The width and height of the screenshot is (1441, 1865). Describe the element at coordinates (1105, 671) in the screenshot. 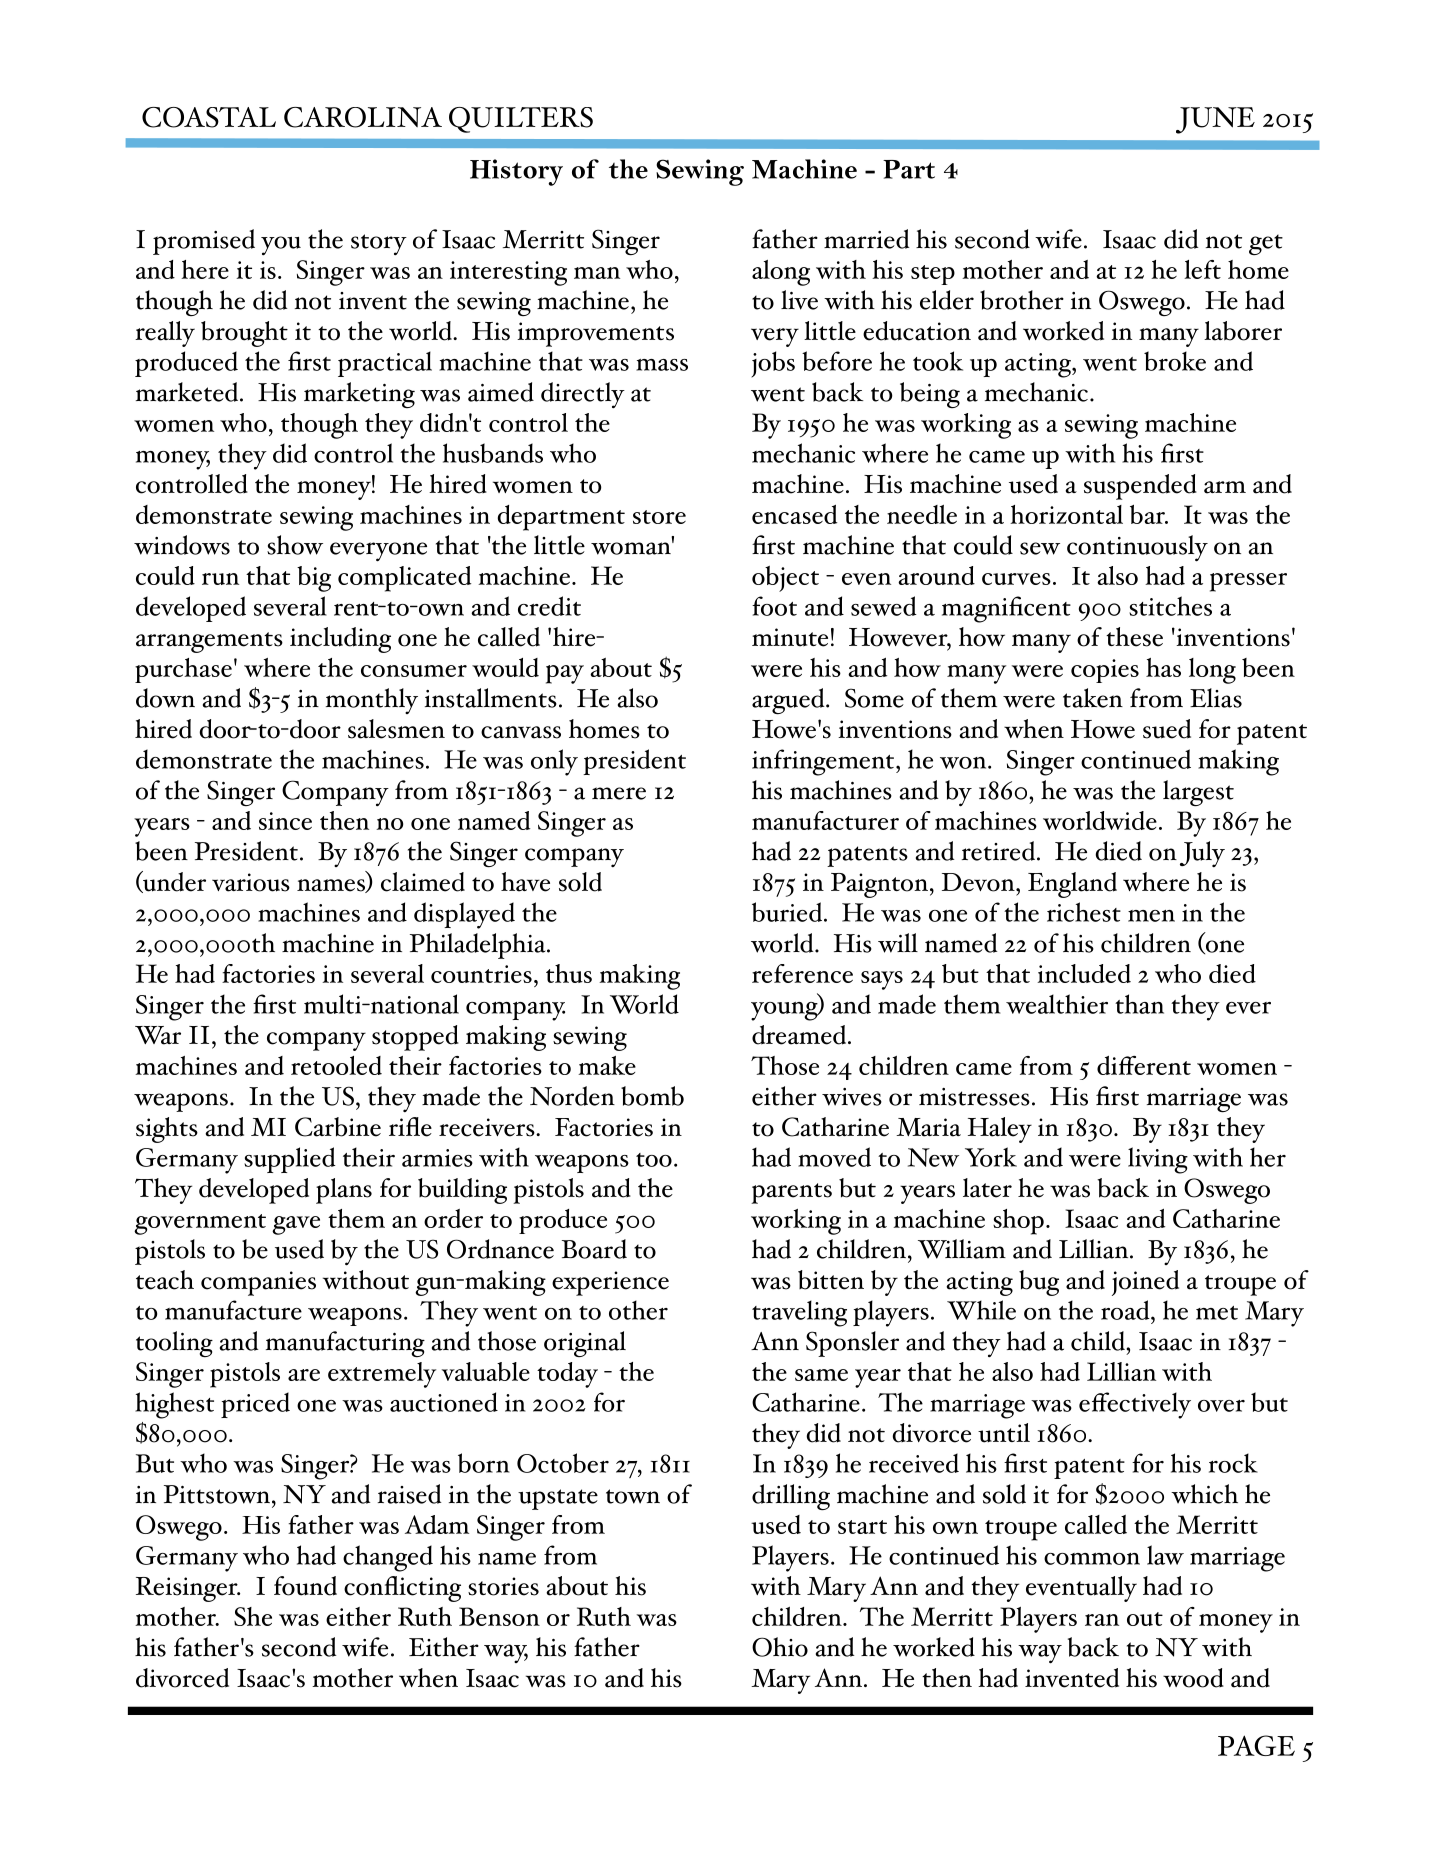

I see `copies` at that location.
